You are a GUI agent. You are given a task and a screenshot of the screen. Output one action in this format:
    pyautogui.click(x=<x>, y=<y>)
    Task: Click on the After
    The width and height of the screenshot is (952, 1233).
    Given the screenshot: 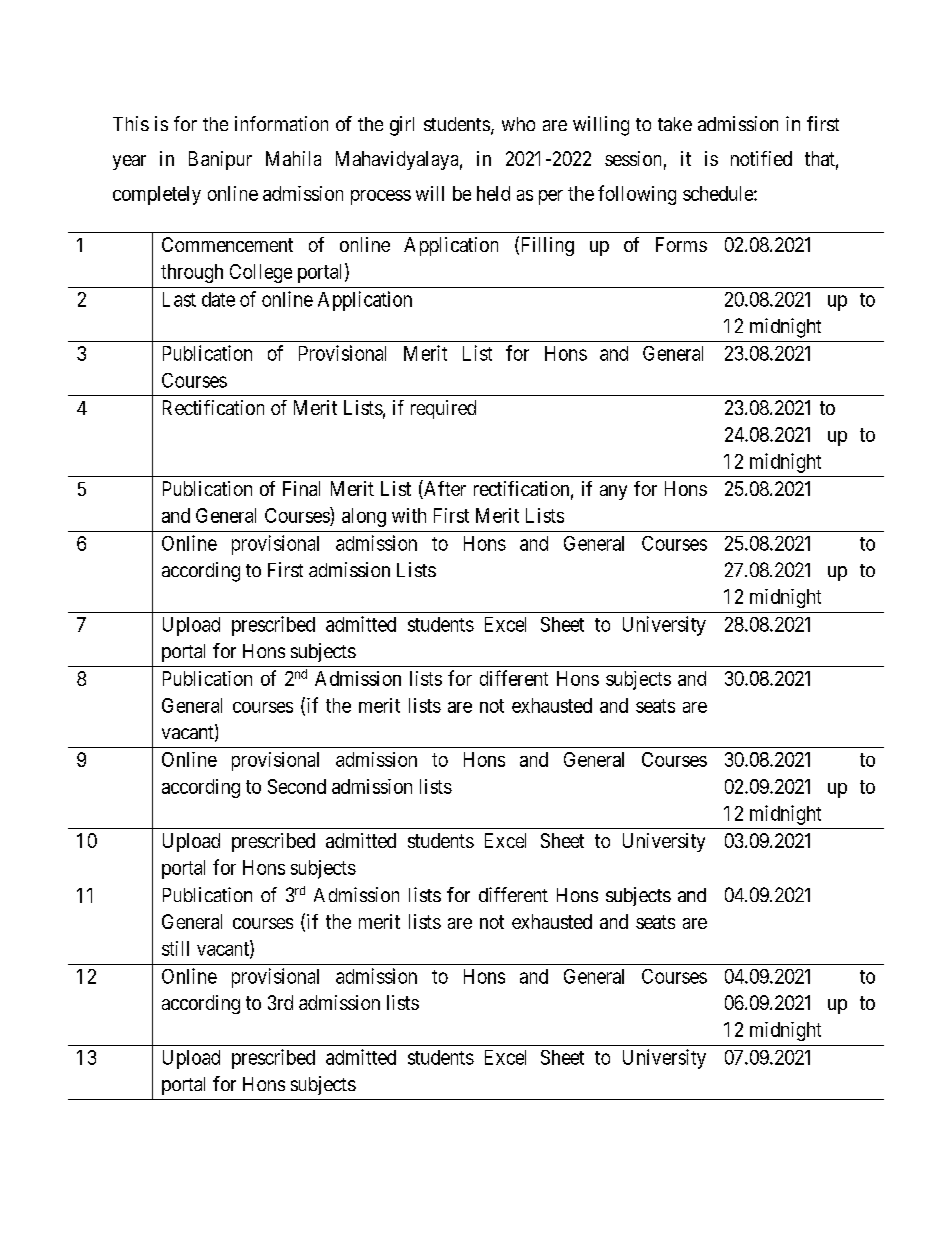 What is the action you would take?
    pyautogui.click(x=444, y=489)
